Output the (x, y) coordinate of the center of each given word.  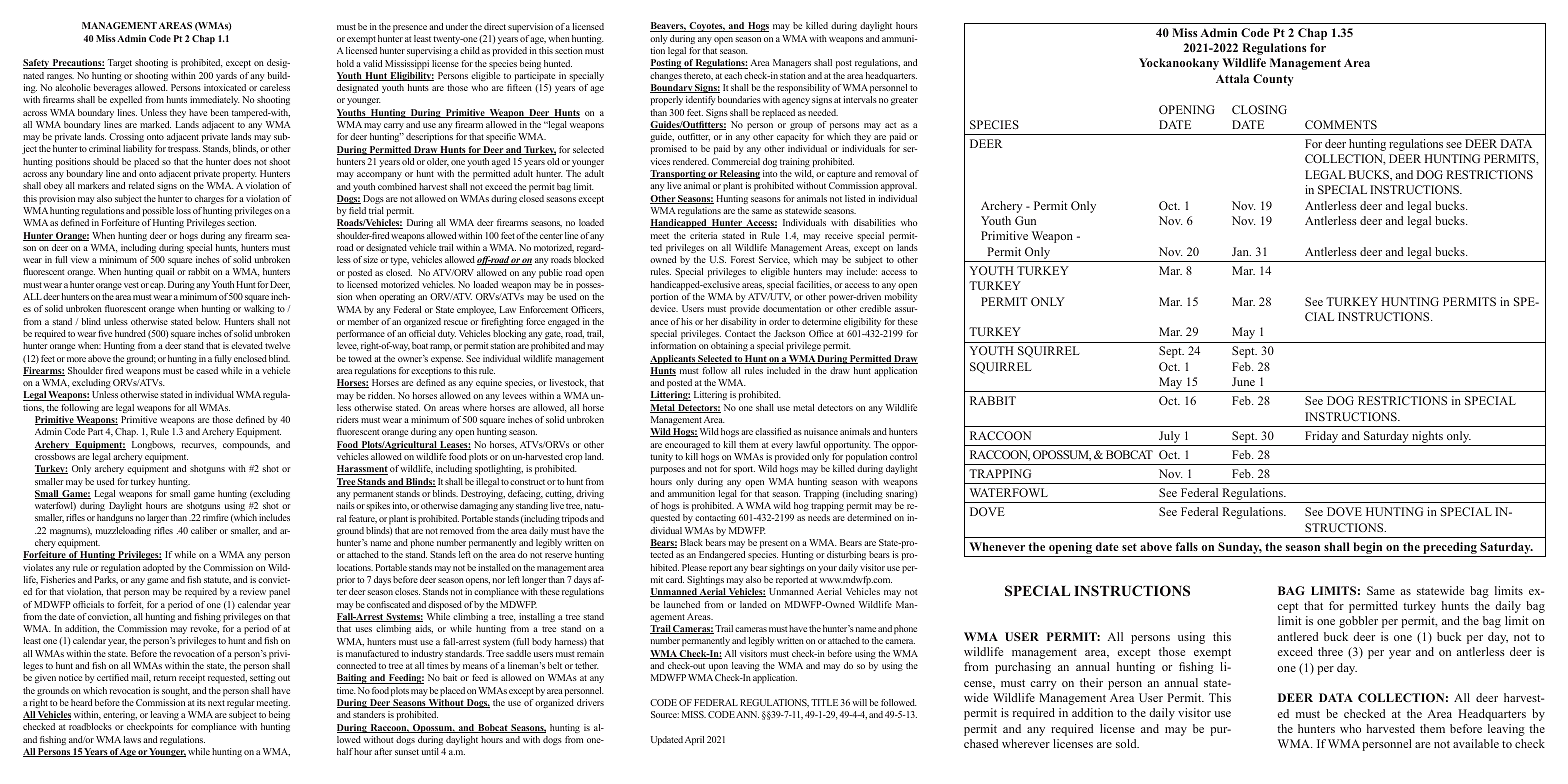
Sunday (1240, 548)
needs (819, 517)
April (694, 740)
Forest (743, 259)
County (1273, 80)
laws (132, 739)
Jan (1241, 251)
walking (259, 309)
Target (120, 63)
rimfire (215, 517)
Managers (792, 63)
